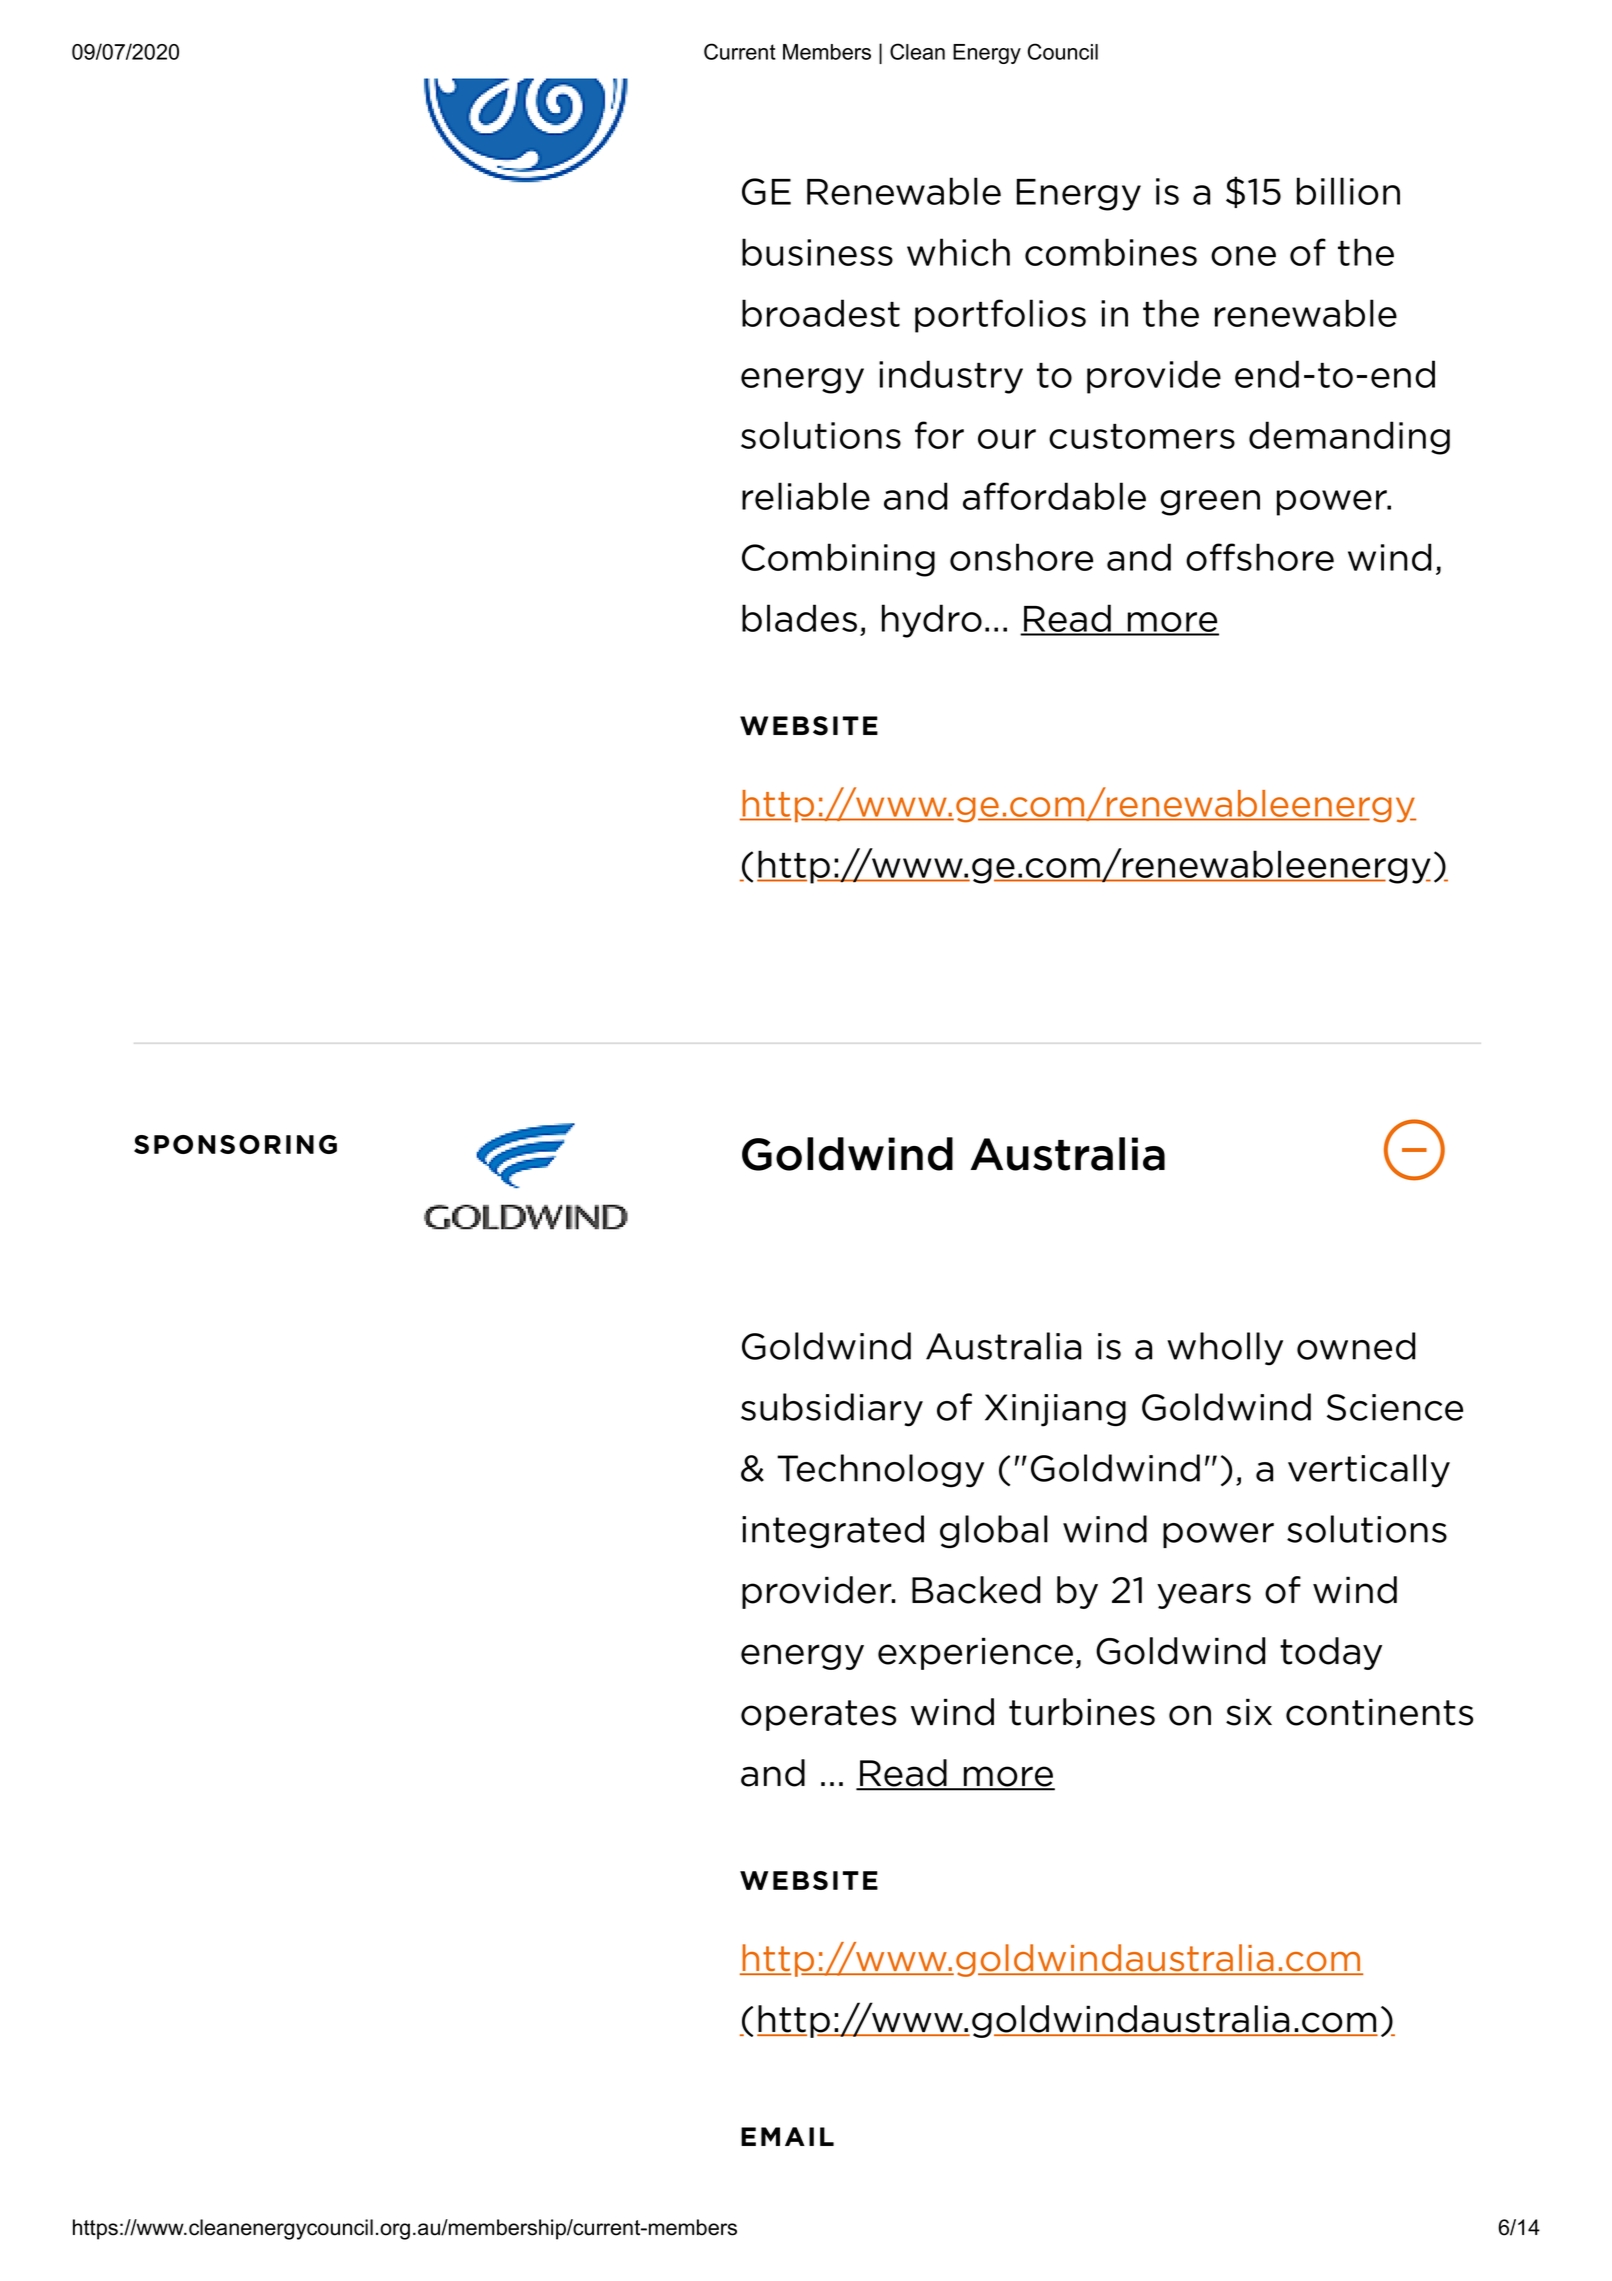 The image size is (1612, 2281). What do you see at coordinates (787, 2136) in the screenshot?
I see `EMAIL` at bounding box center [787, 2136].
